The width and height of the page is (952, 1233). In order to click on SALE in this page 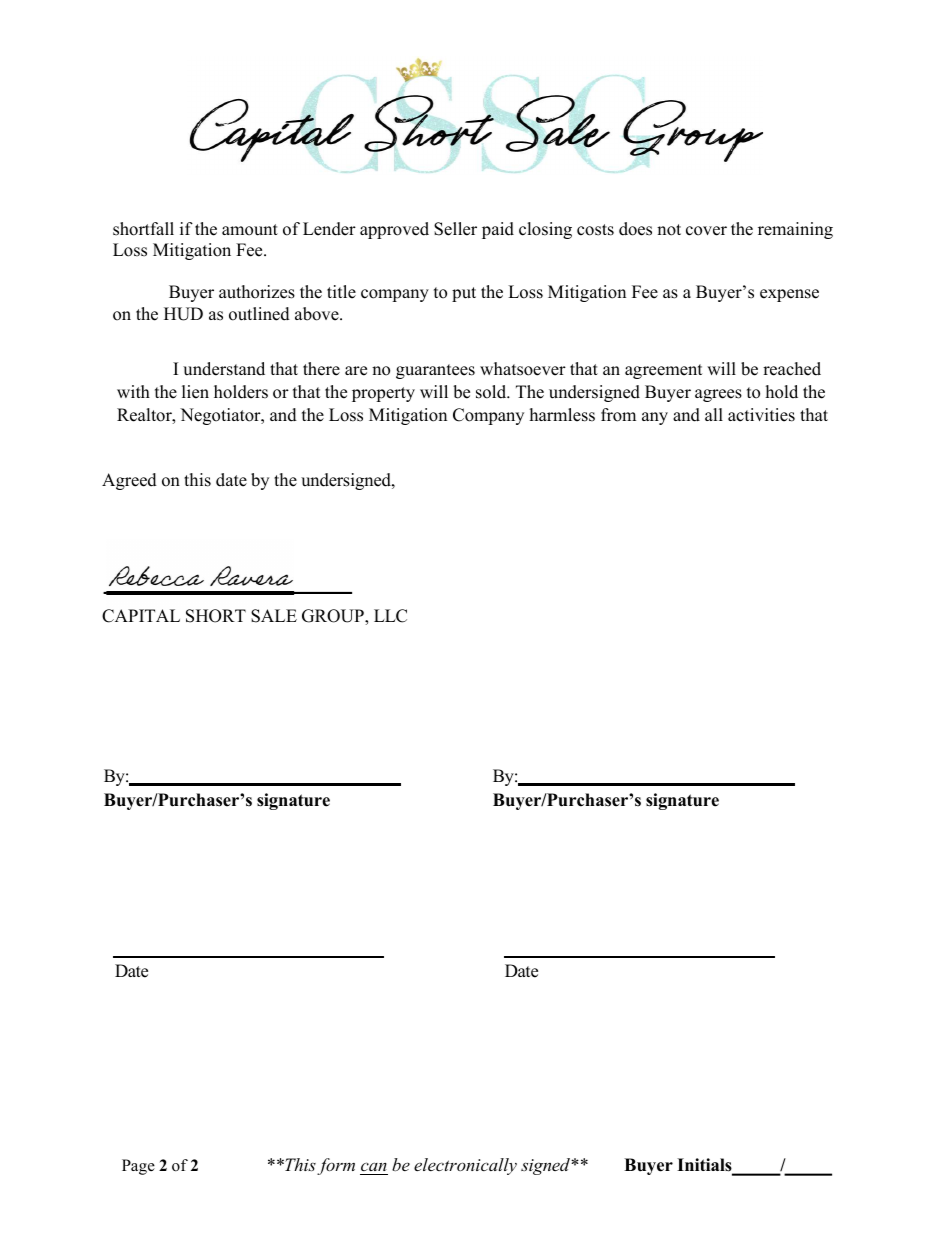, I will do `click(274, 616)`.
